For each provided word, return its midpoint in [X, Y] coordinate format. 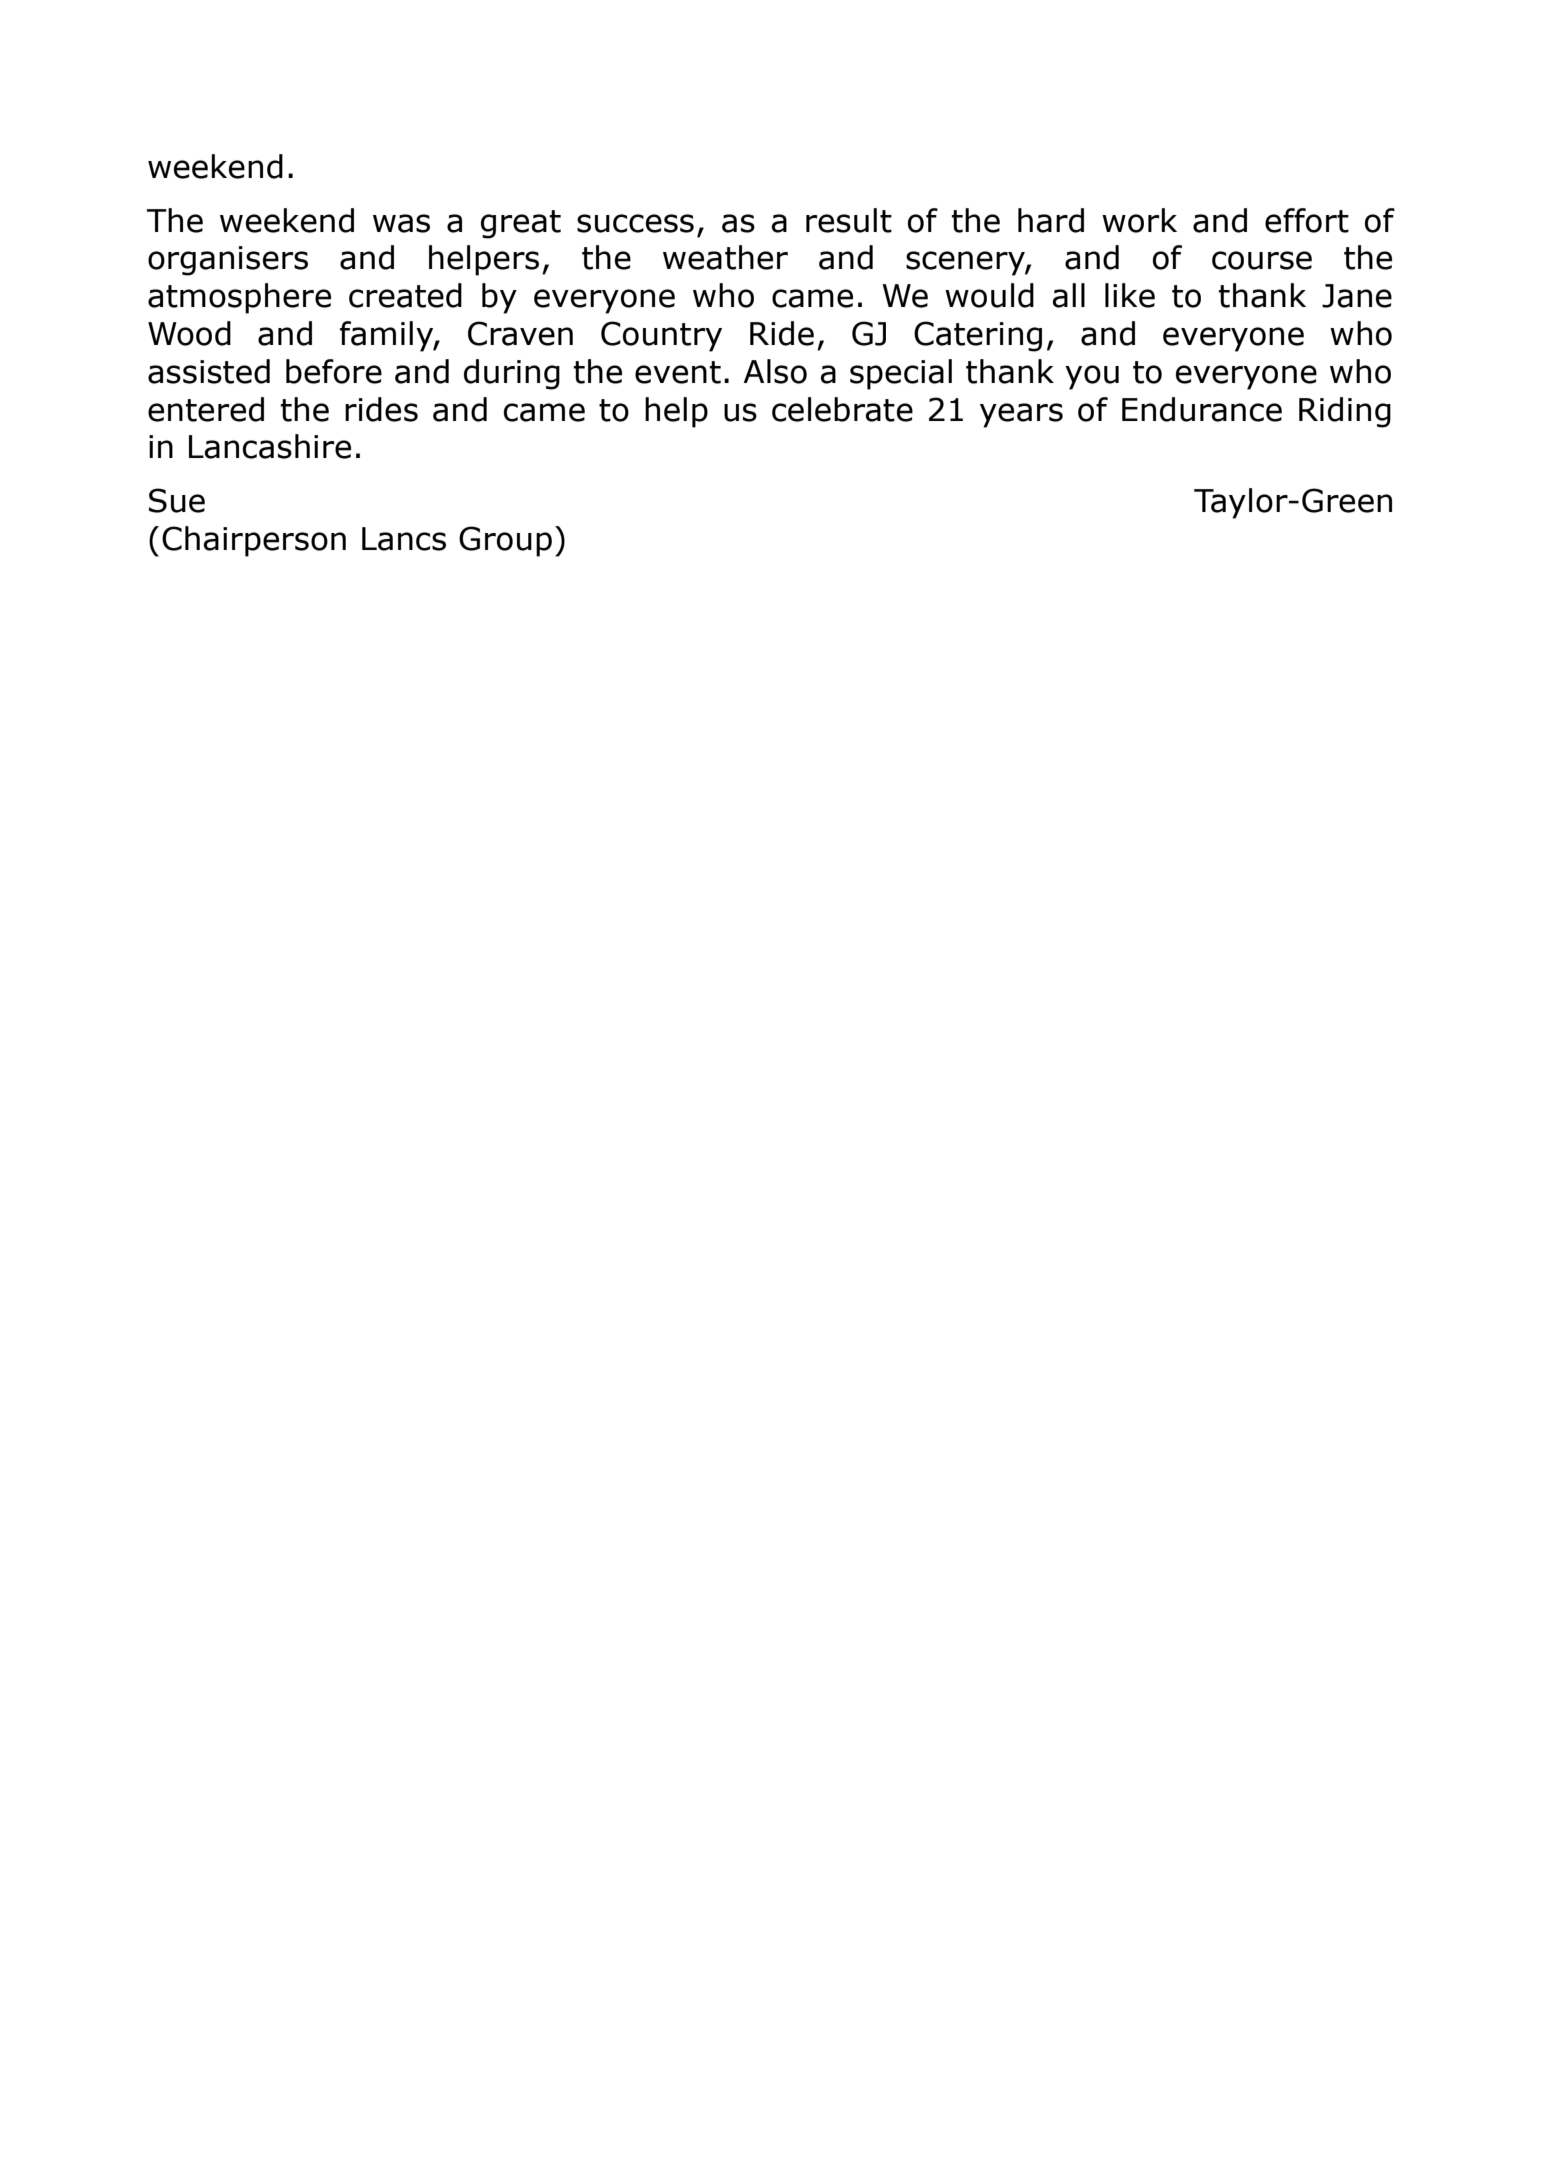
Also [775, 371]
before [334, 371]
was [401, 223]
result [849, 220]
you [1092, 377]
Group [505, 541]
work [1139, 220]
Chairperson [254, 541]
